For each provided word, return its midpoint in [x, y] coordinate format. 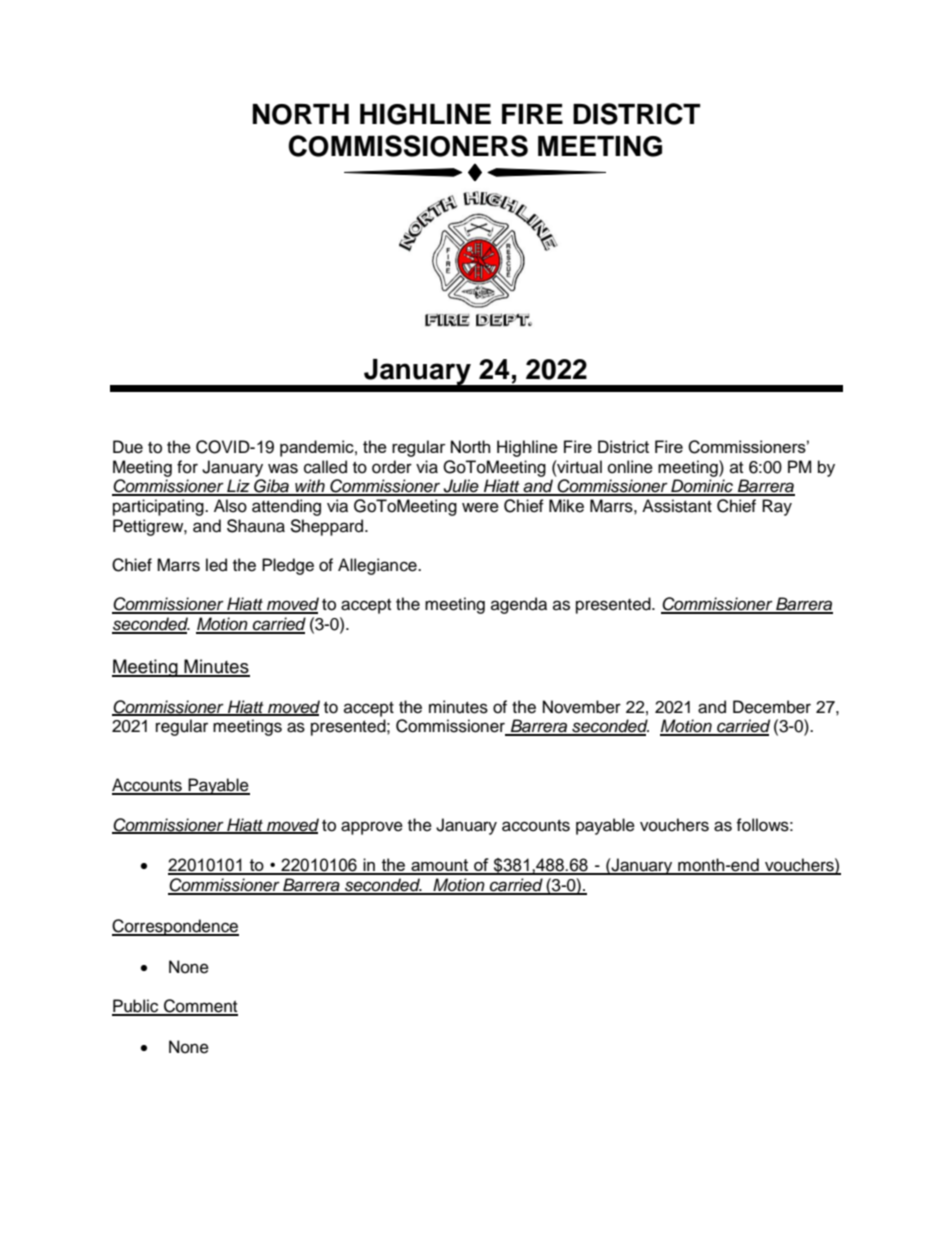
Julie [461, 487]
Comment [200, 1007]
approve [372, 828]
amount [440, 866]
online [630, 467]
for [187, 467]
